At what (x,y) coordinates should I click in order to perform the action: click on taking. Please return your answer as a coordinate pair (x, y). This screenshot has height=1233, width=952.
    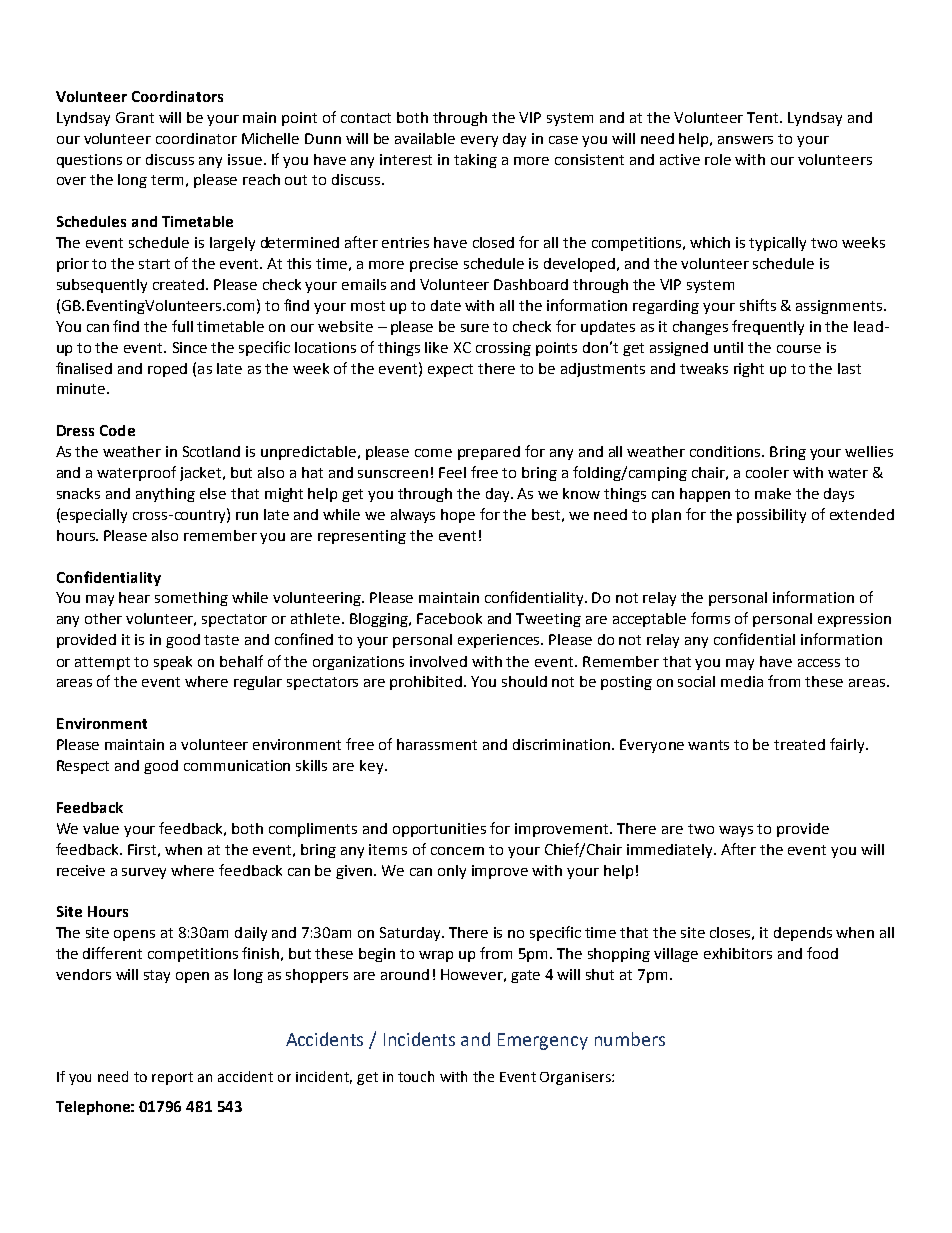
    Looking at the image, I should click on (475, 161).
